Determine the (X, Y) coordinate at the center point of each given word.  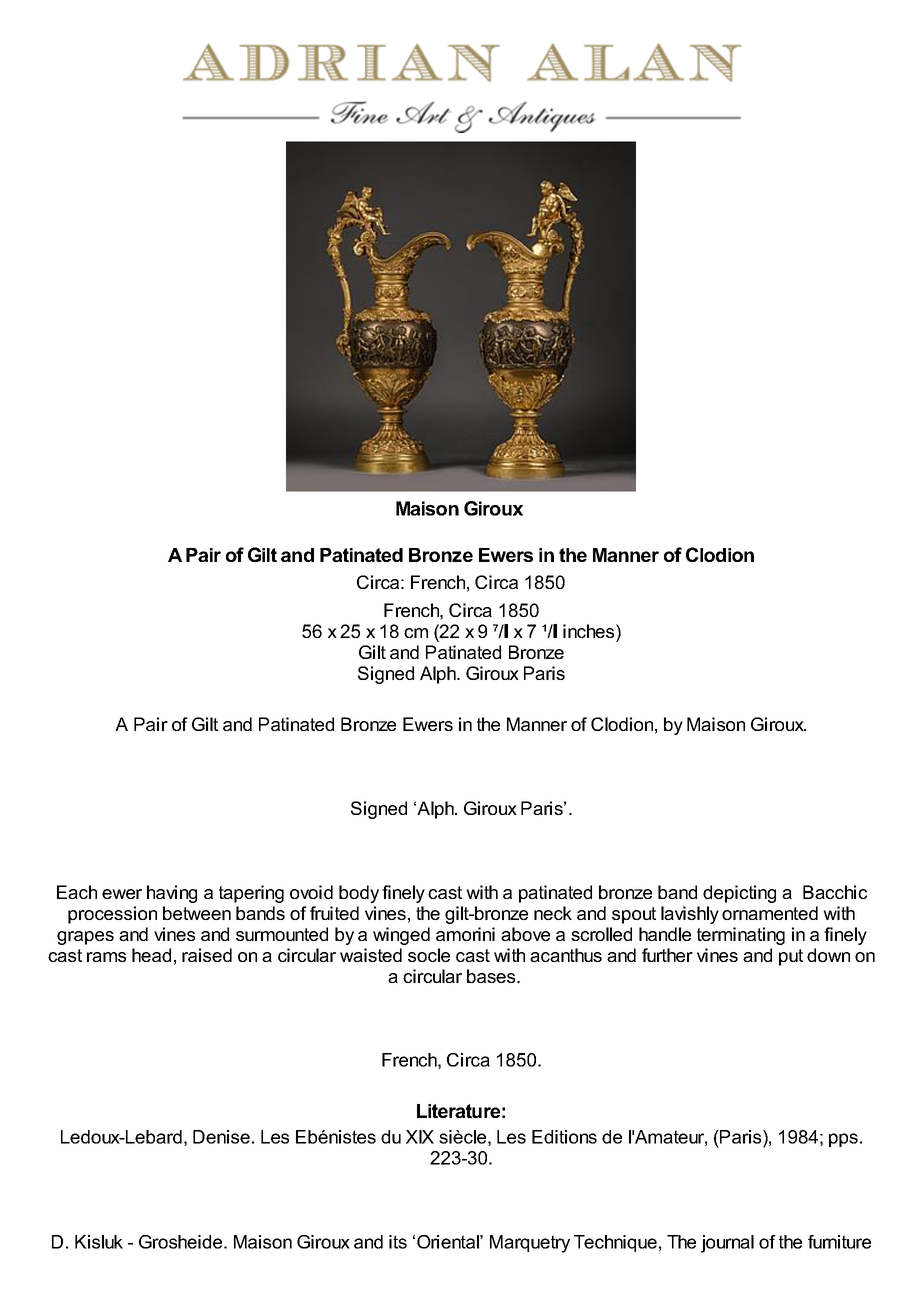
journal (727, 1244)
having (172, 894)
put (791, 957)
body (359, 894)
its (398, 1242)
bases (492, 976)
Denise (221, 1137)
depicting (739, 894)
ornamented (770, 913)
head (151, 955)
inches (590, 631)
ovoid (311, 892)
